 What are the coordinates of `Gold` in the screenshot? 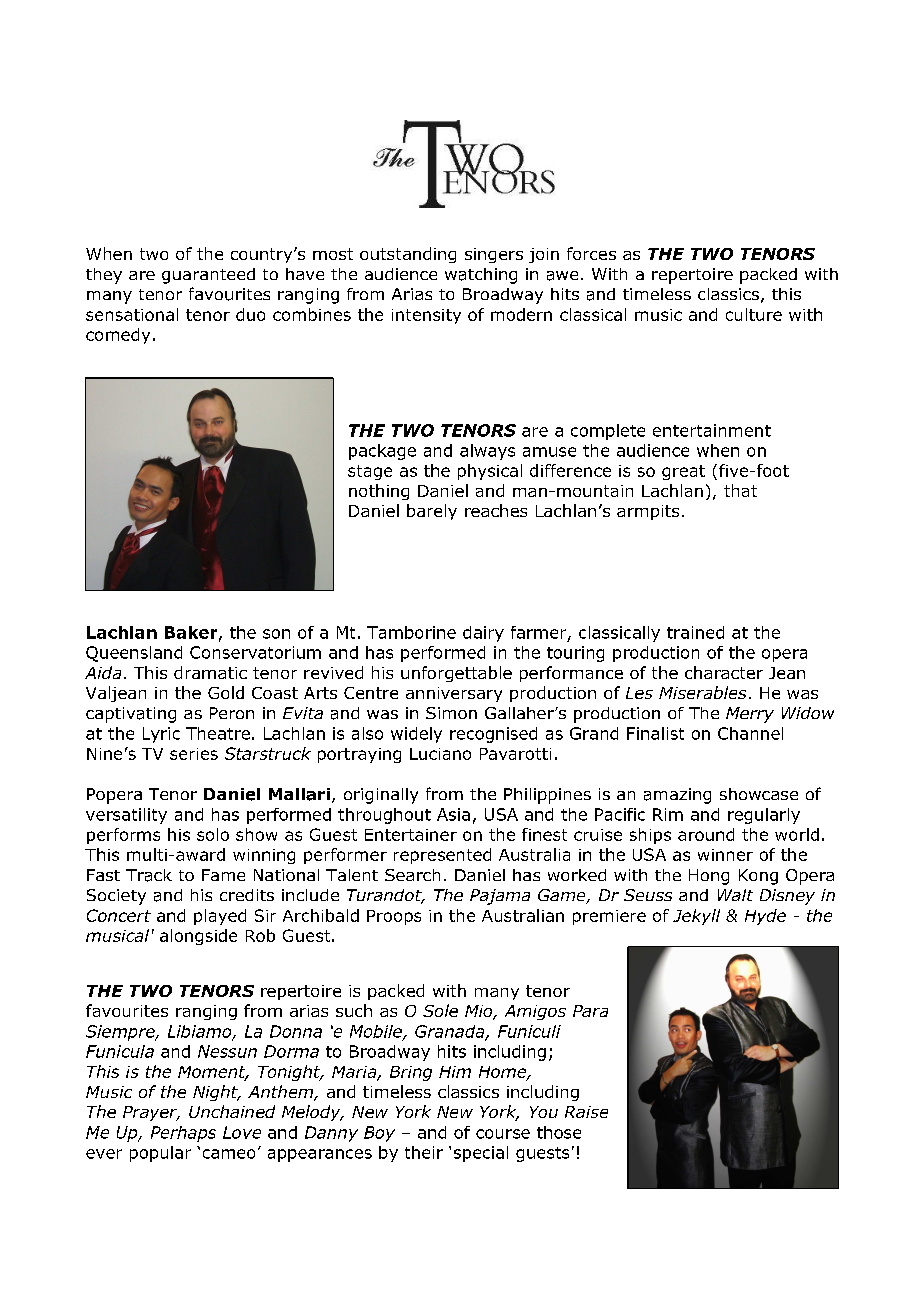 It's located at (226, 692).
